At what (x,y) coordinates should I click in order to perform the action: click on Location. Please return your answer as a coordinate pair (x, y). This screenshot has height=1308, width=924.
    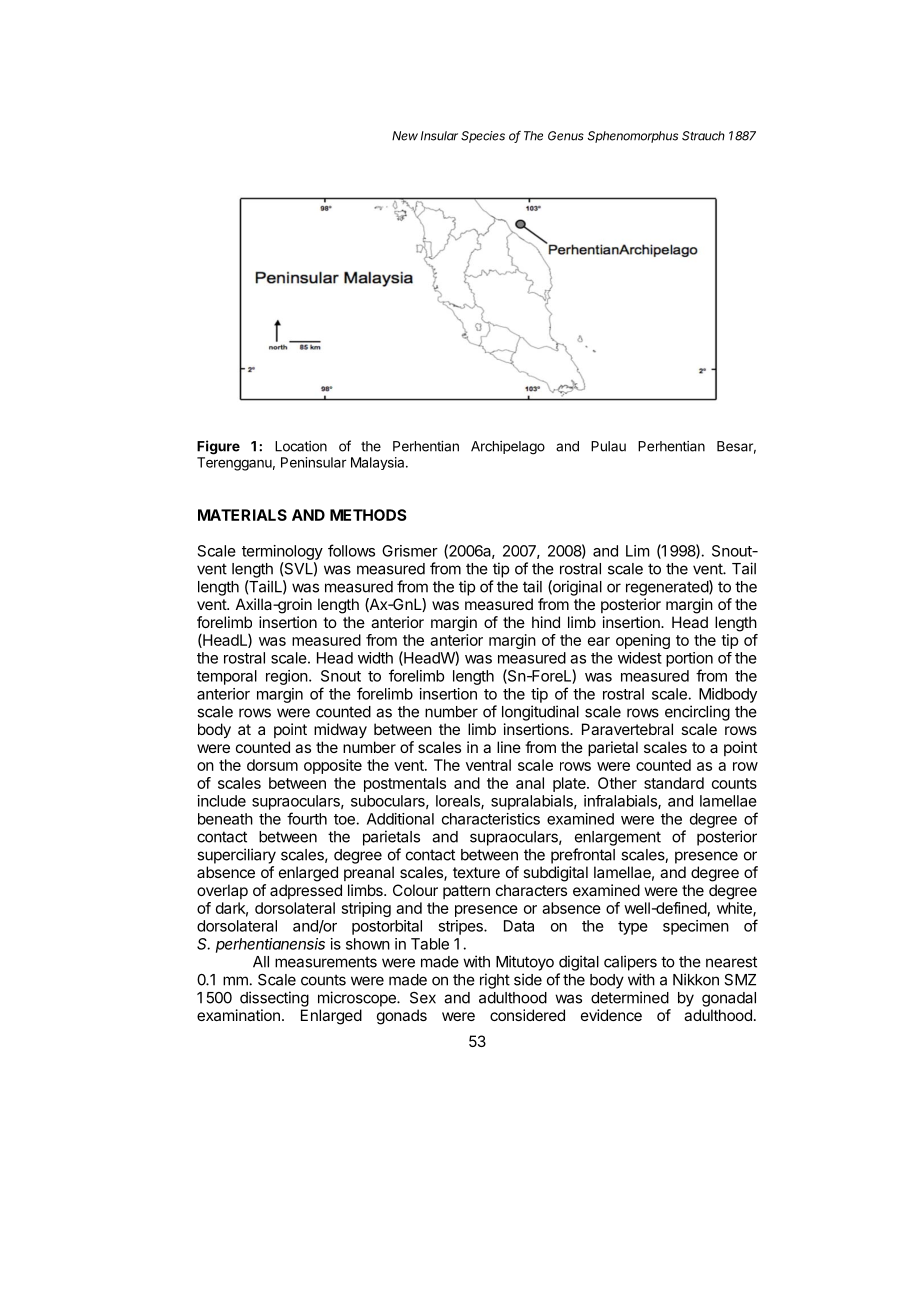
    Looking at the image, I should click on (301, 446).
